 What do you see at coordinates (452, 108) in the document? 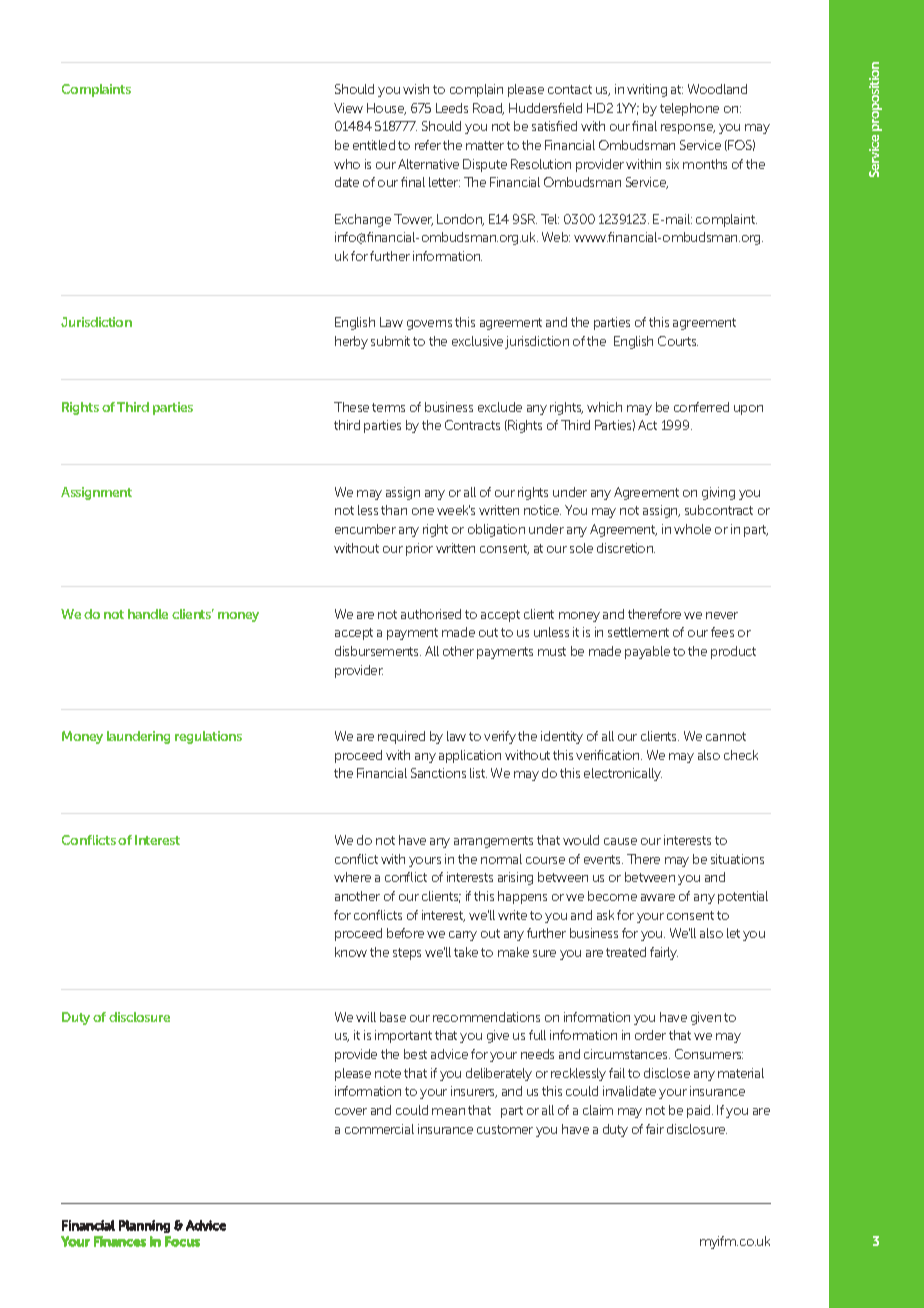
I see `Leeds` at bounding box center [452, 108].
